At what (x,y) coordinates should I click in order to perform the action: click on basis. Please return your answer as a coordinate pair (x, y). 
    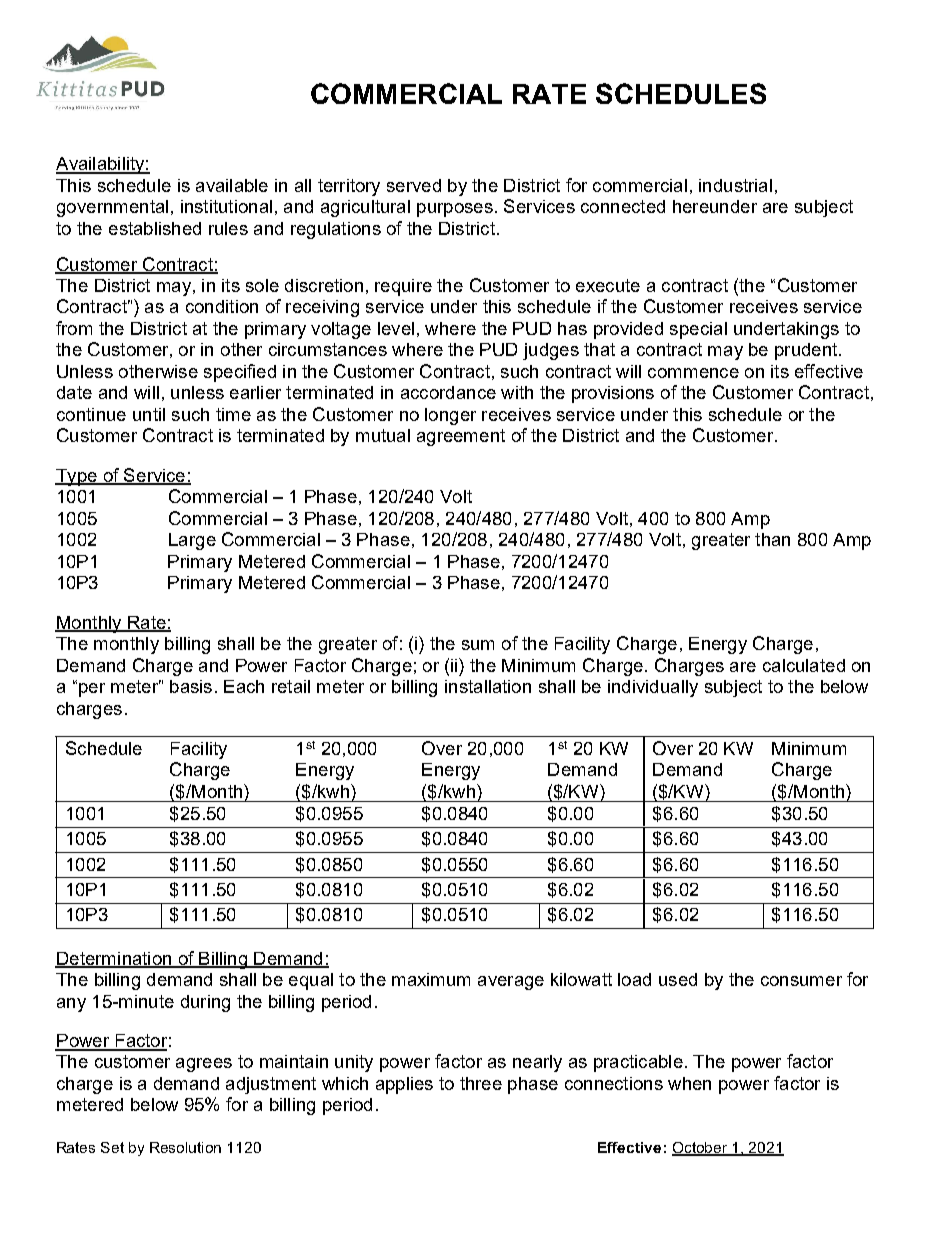
    Looking at the image, I should click on (191, 686).
